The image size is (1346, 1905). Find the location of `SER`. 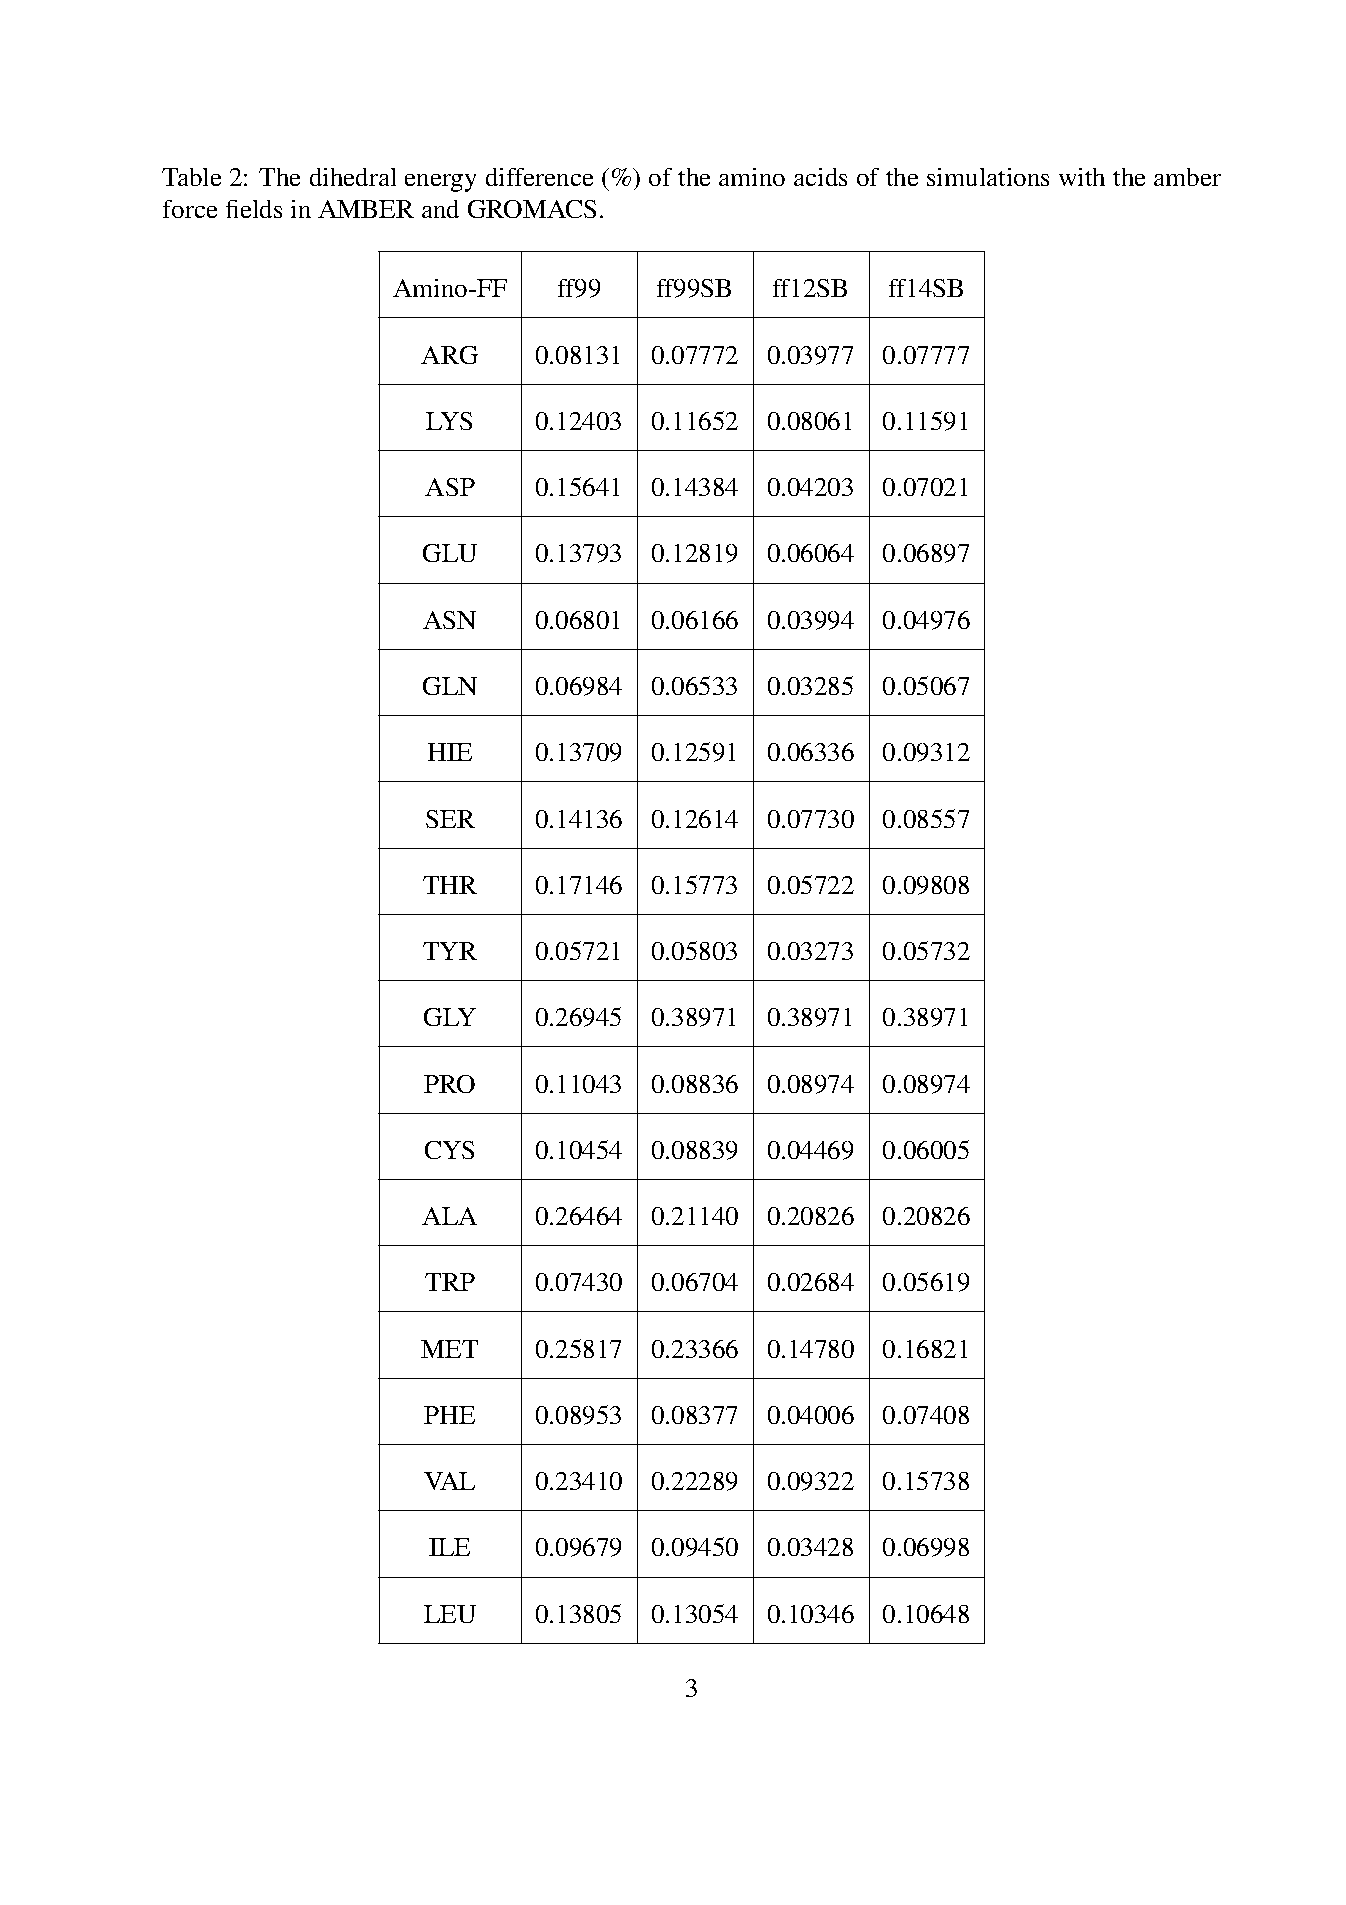

SER is located at coordinates (450, 819).
